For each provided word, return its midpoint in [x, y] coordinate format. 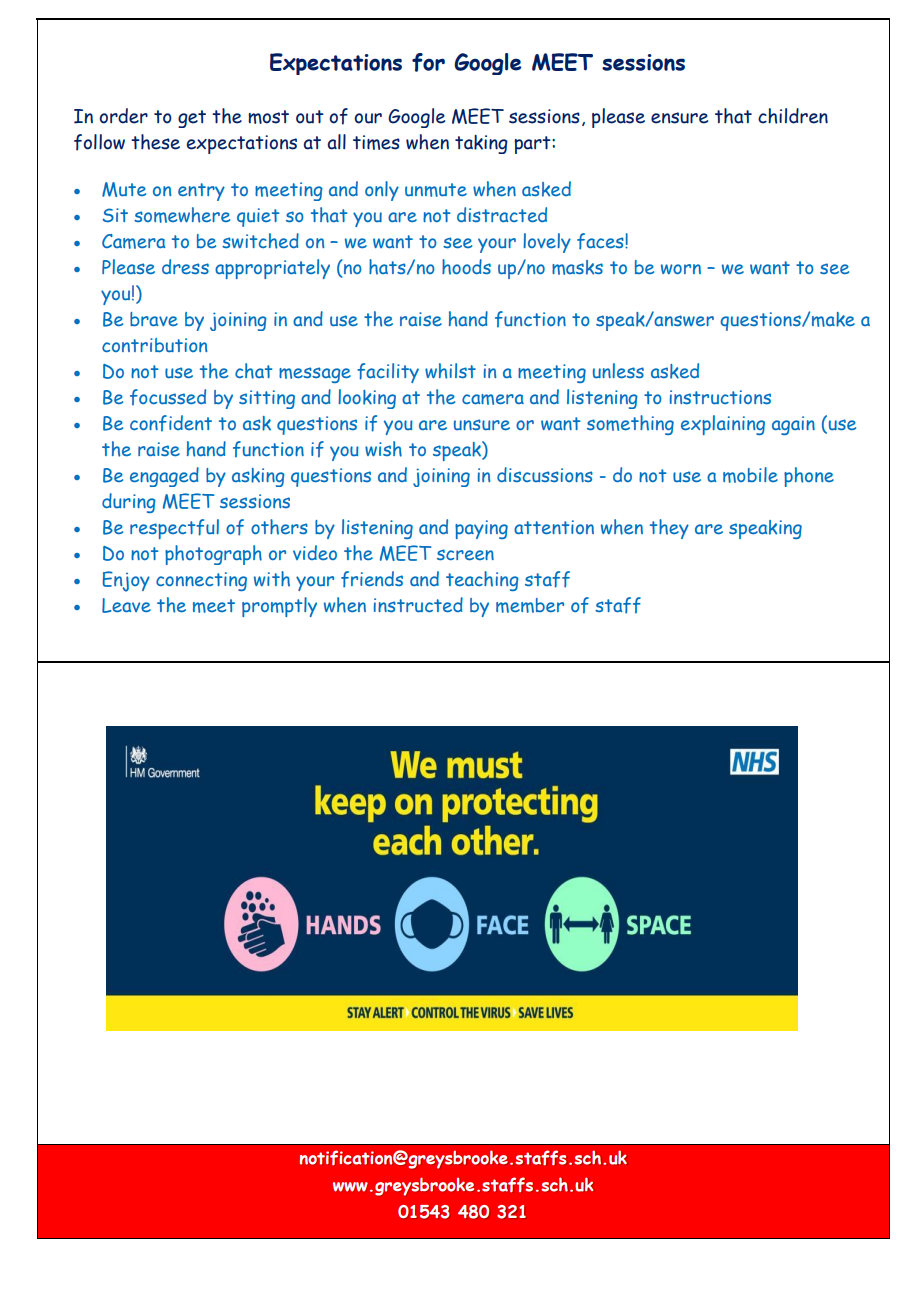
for [428, 62]
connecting [201, 581]
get [192, 119]
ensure [679, 118]
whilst [450, 371]
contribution [155, 345]
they [669, 529]
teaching [482, 581]
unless [618, 370]
